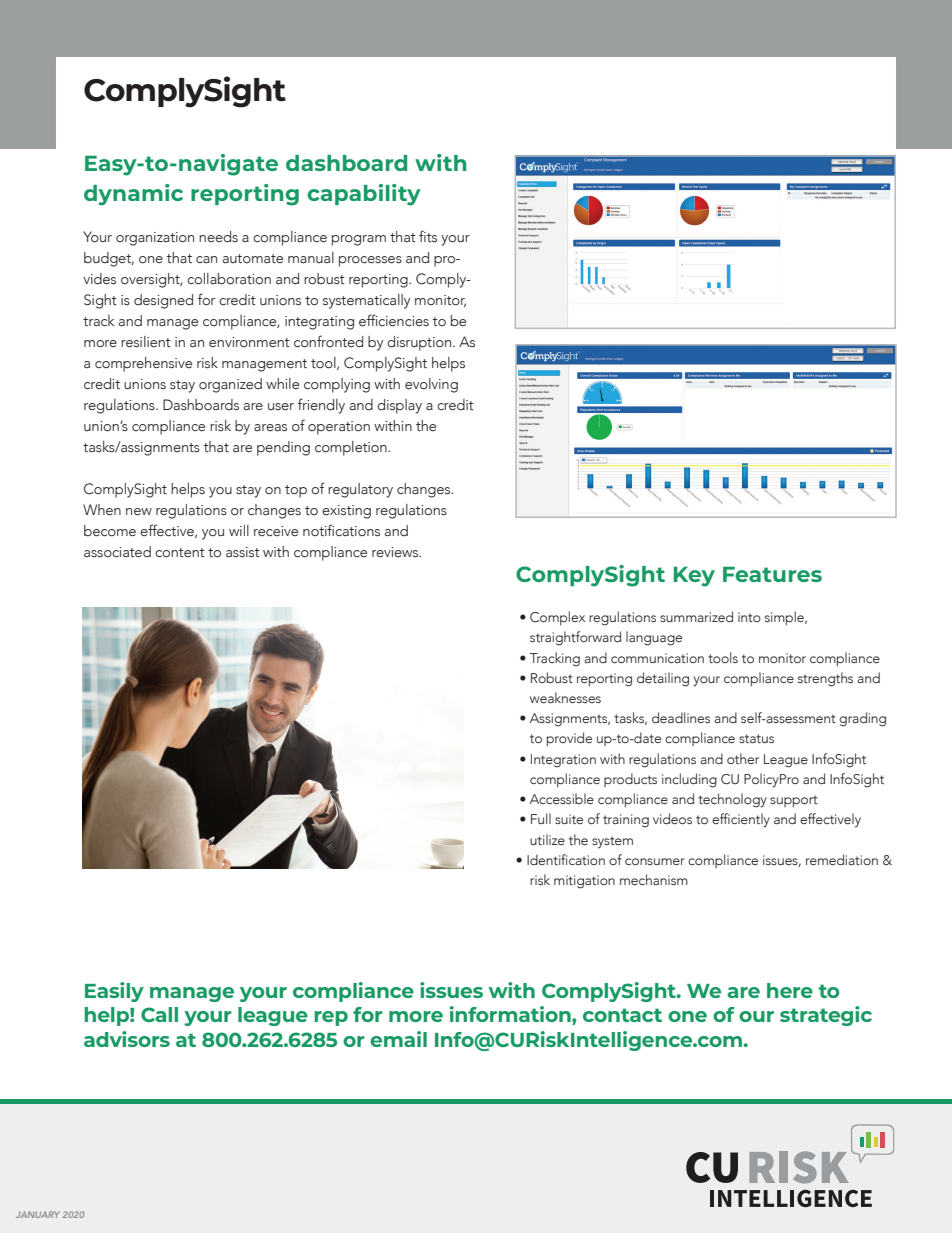 This page has width=952, height=1233. I want to click on associated, so click(117, 552).
